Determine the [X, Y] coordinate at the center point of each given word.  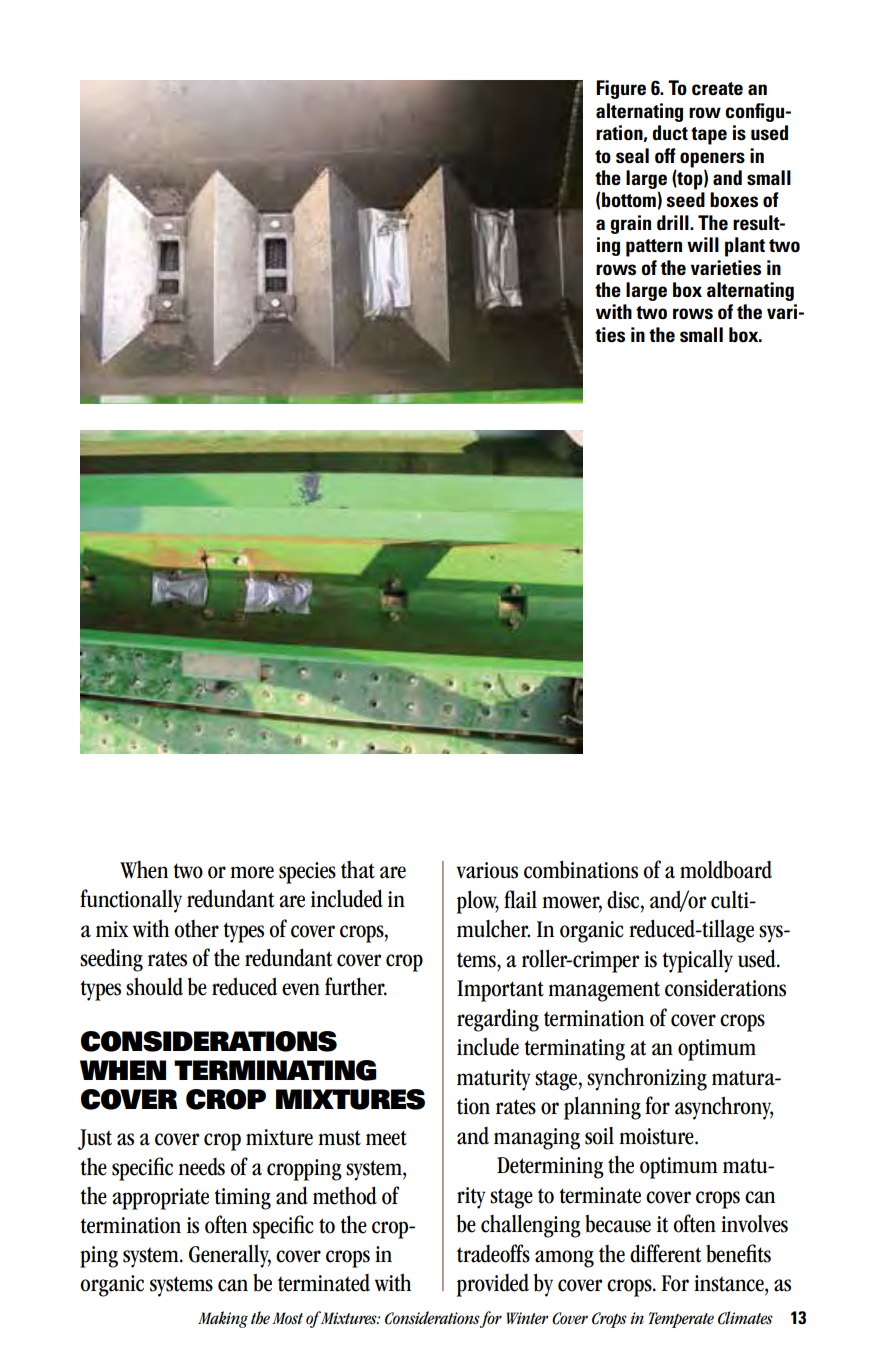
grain [630, 224]
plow [478, 902]
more [252, 872]
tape [709, 136]
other [196, 929]
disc [624, 899]
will [703, 244]
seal [632, 156]
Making [223, 1319]
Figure [621, 89]
